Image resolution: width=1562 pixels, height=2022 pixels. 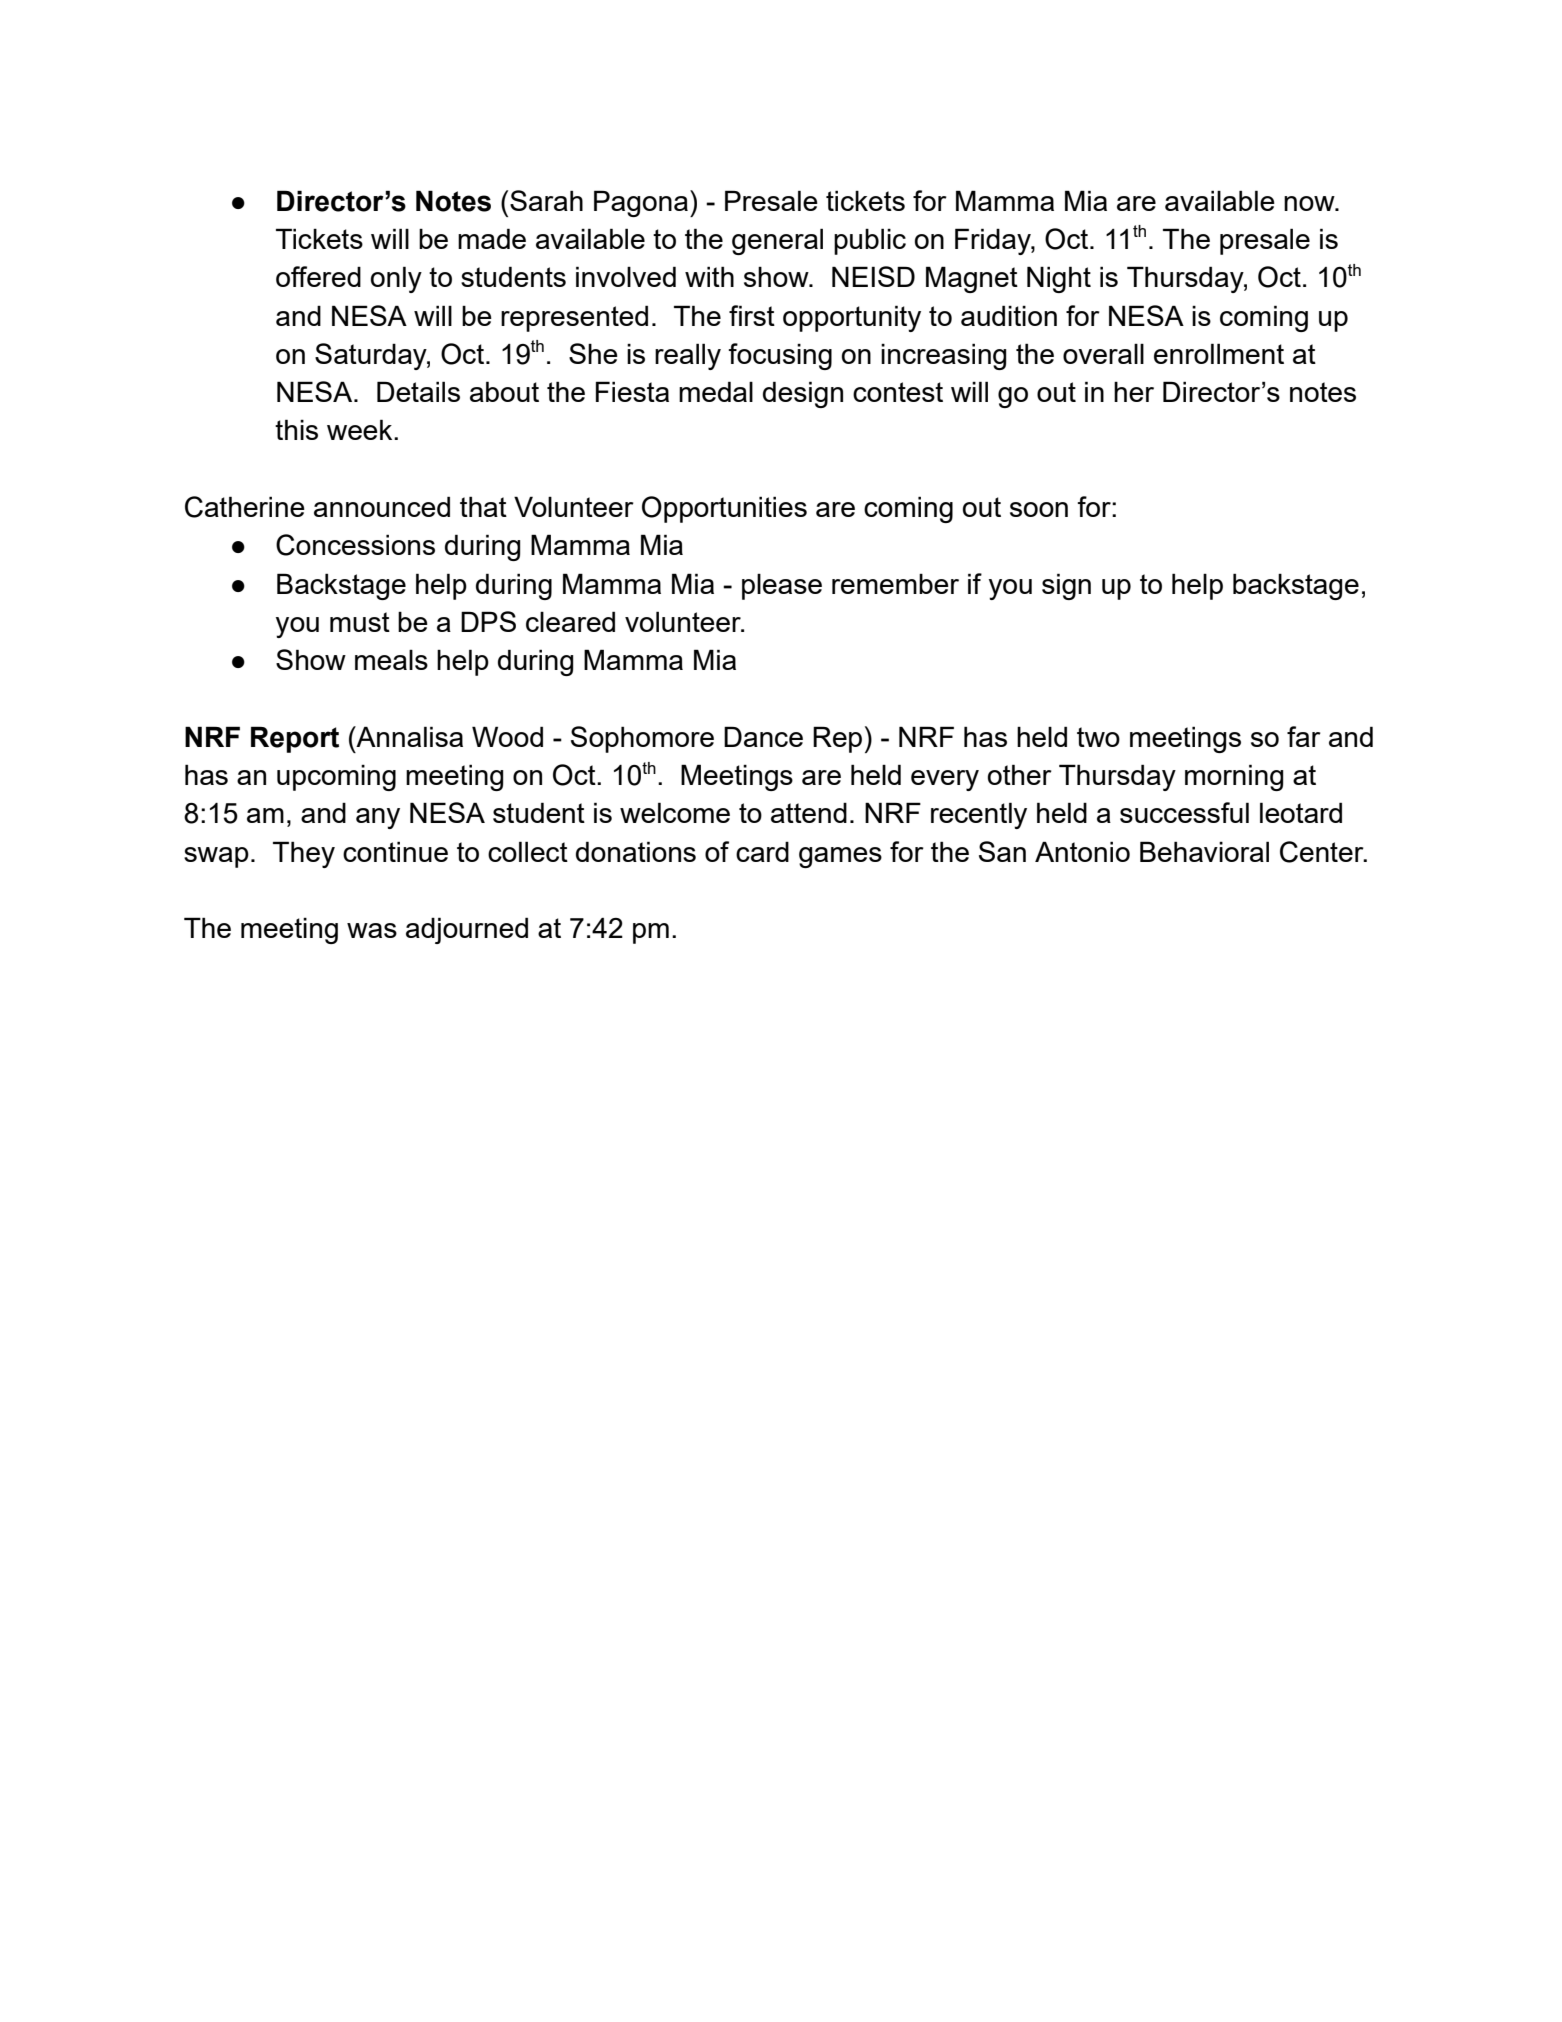 What do you see at coordinates (1204, 851) in the screenshot?
I see `Behavioral` at bounding box center [1204, 851].
